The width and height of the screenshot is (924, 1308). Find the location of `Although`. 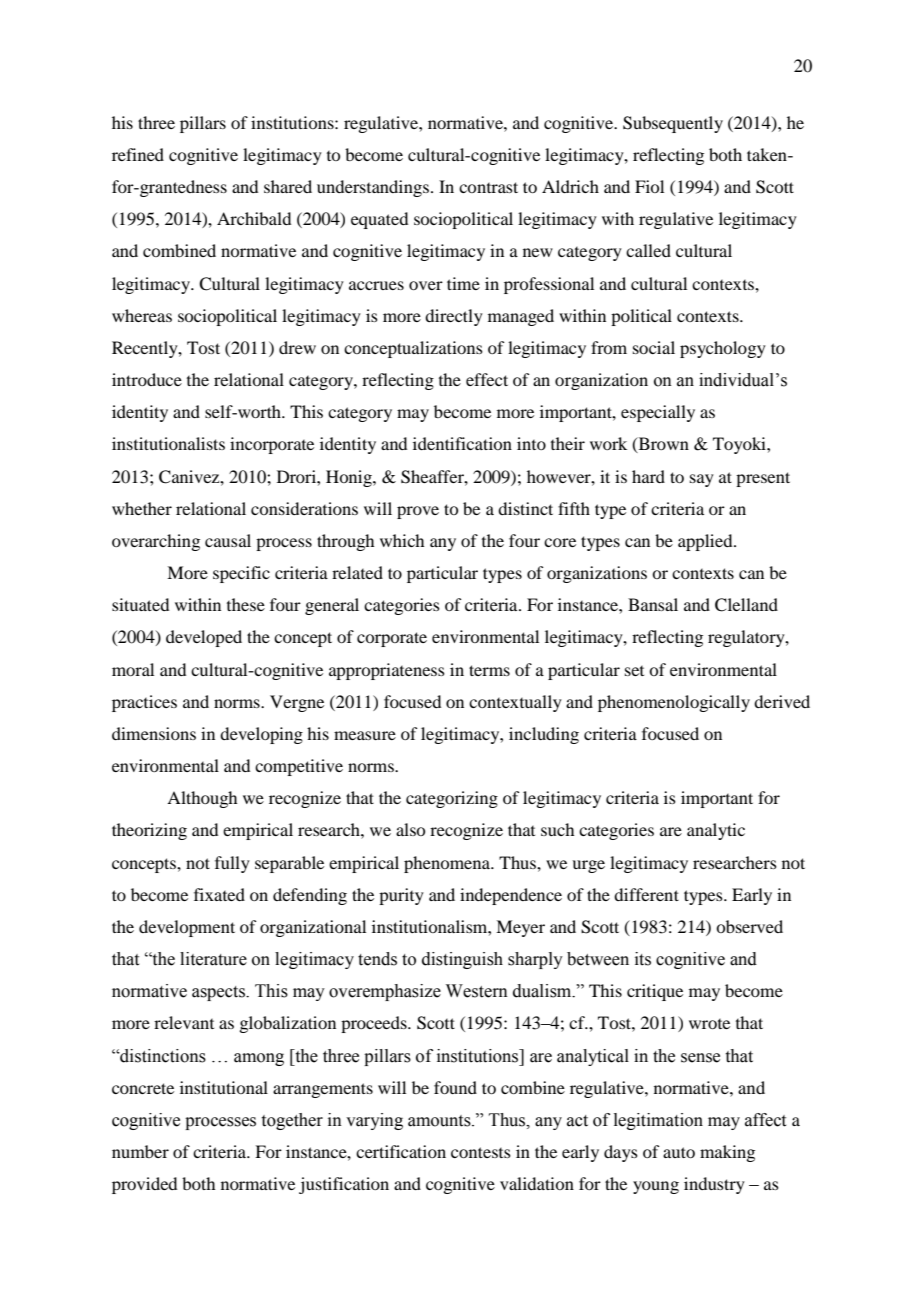

Although is located at coordinates (202, 799).
